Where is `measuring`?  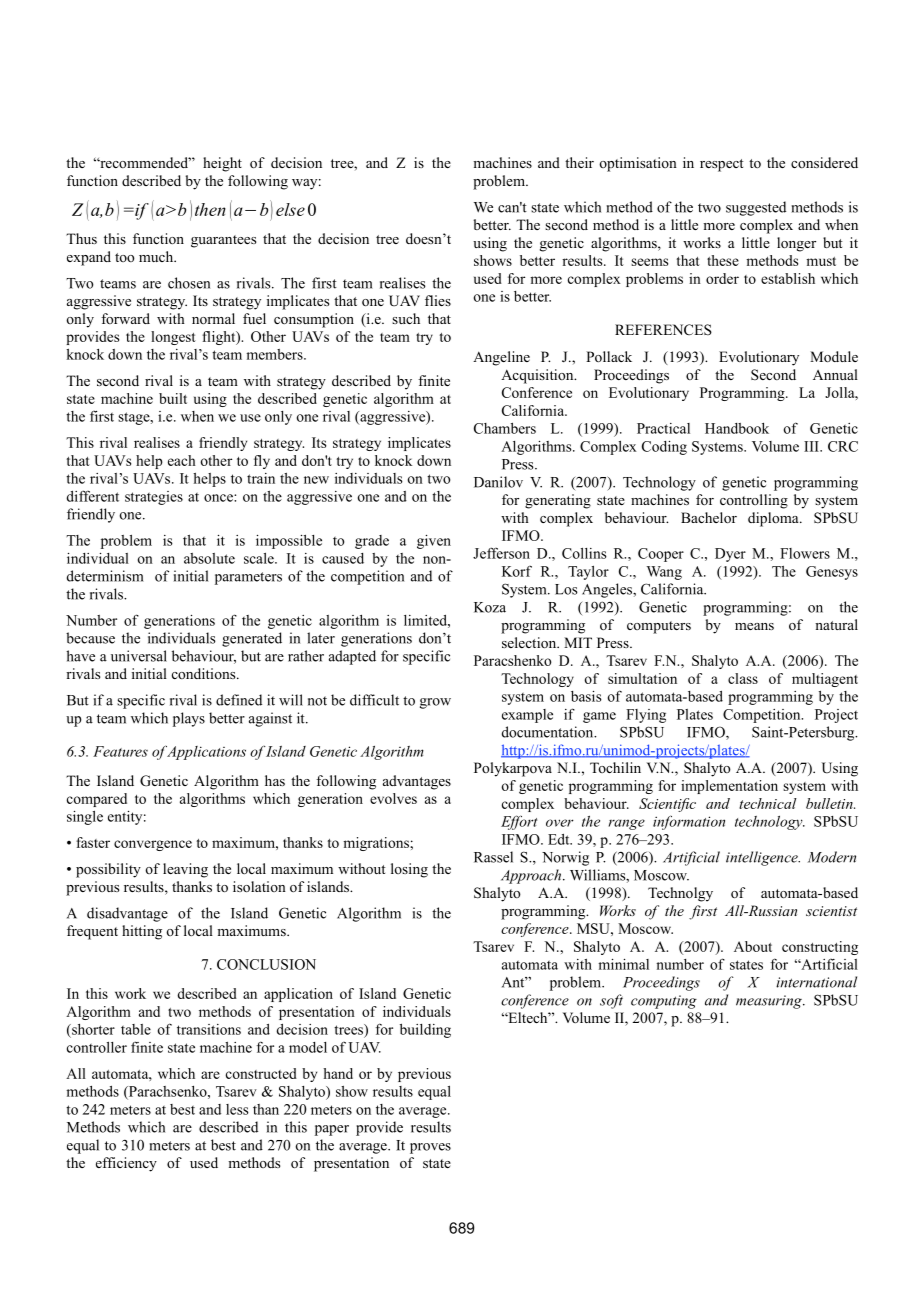
measuring is located at coordinates (770, 1002).
